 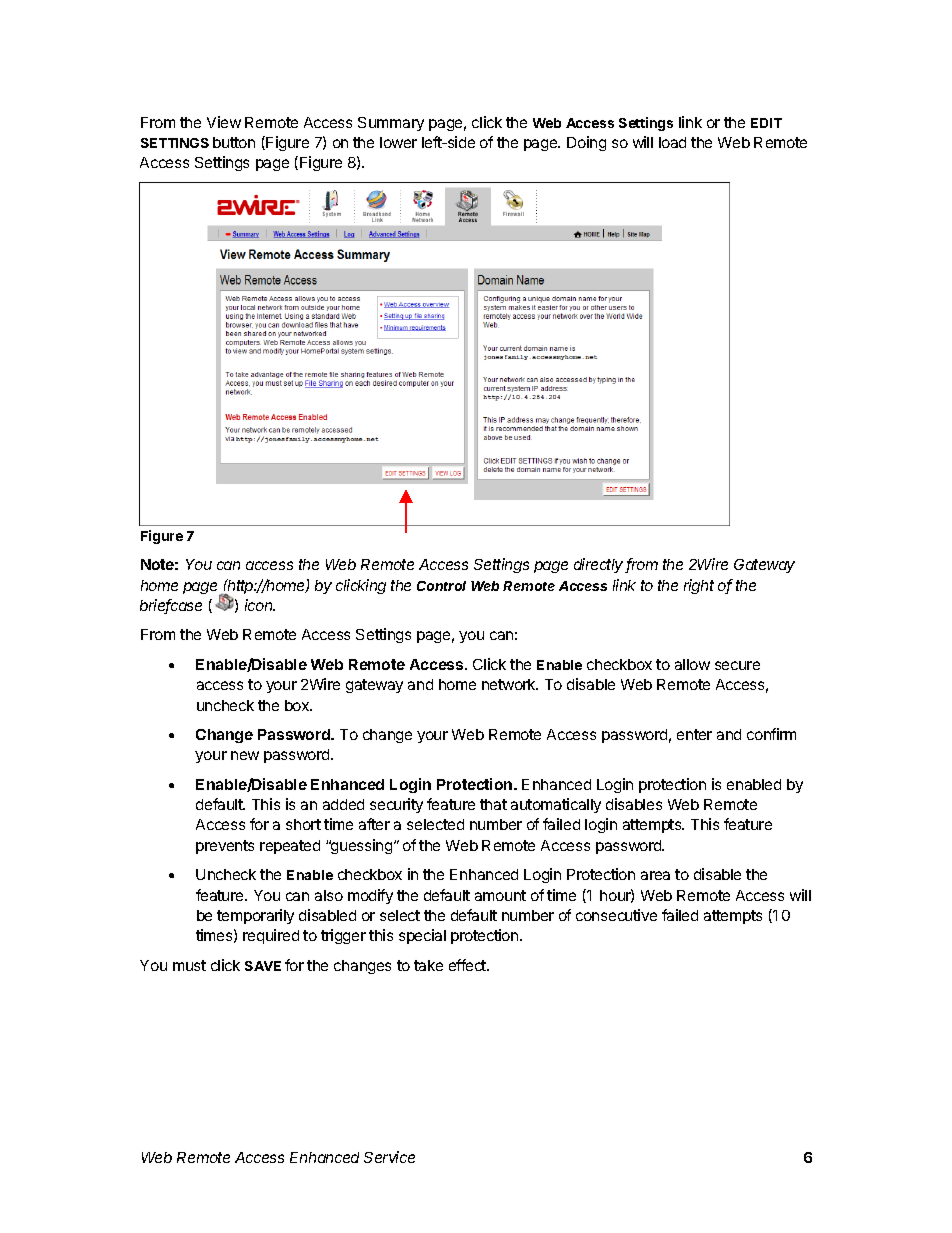 I want to click on that, so click(x=493, y=804).
